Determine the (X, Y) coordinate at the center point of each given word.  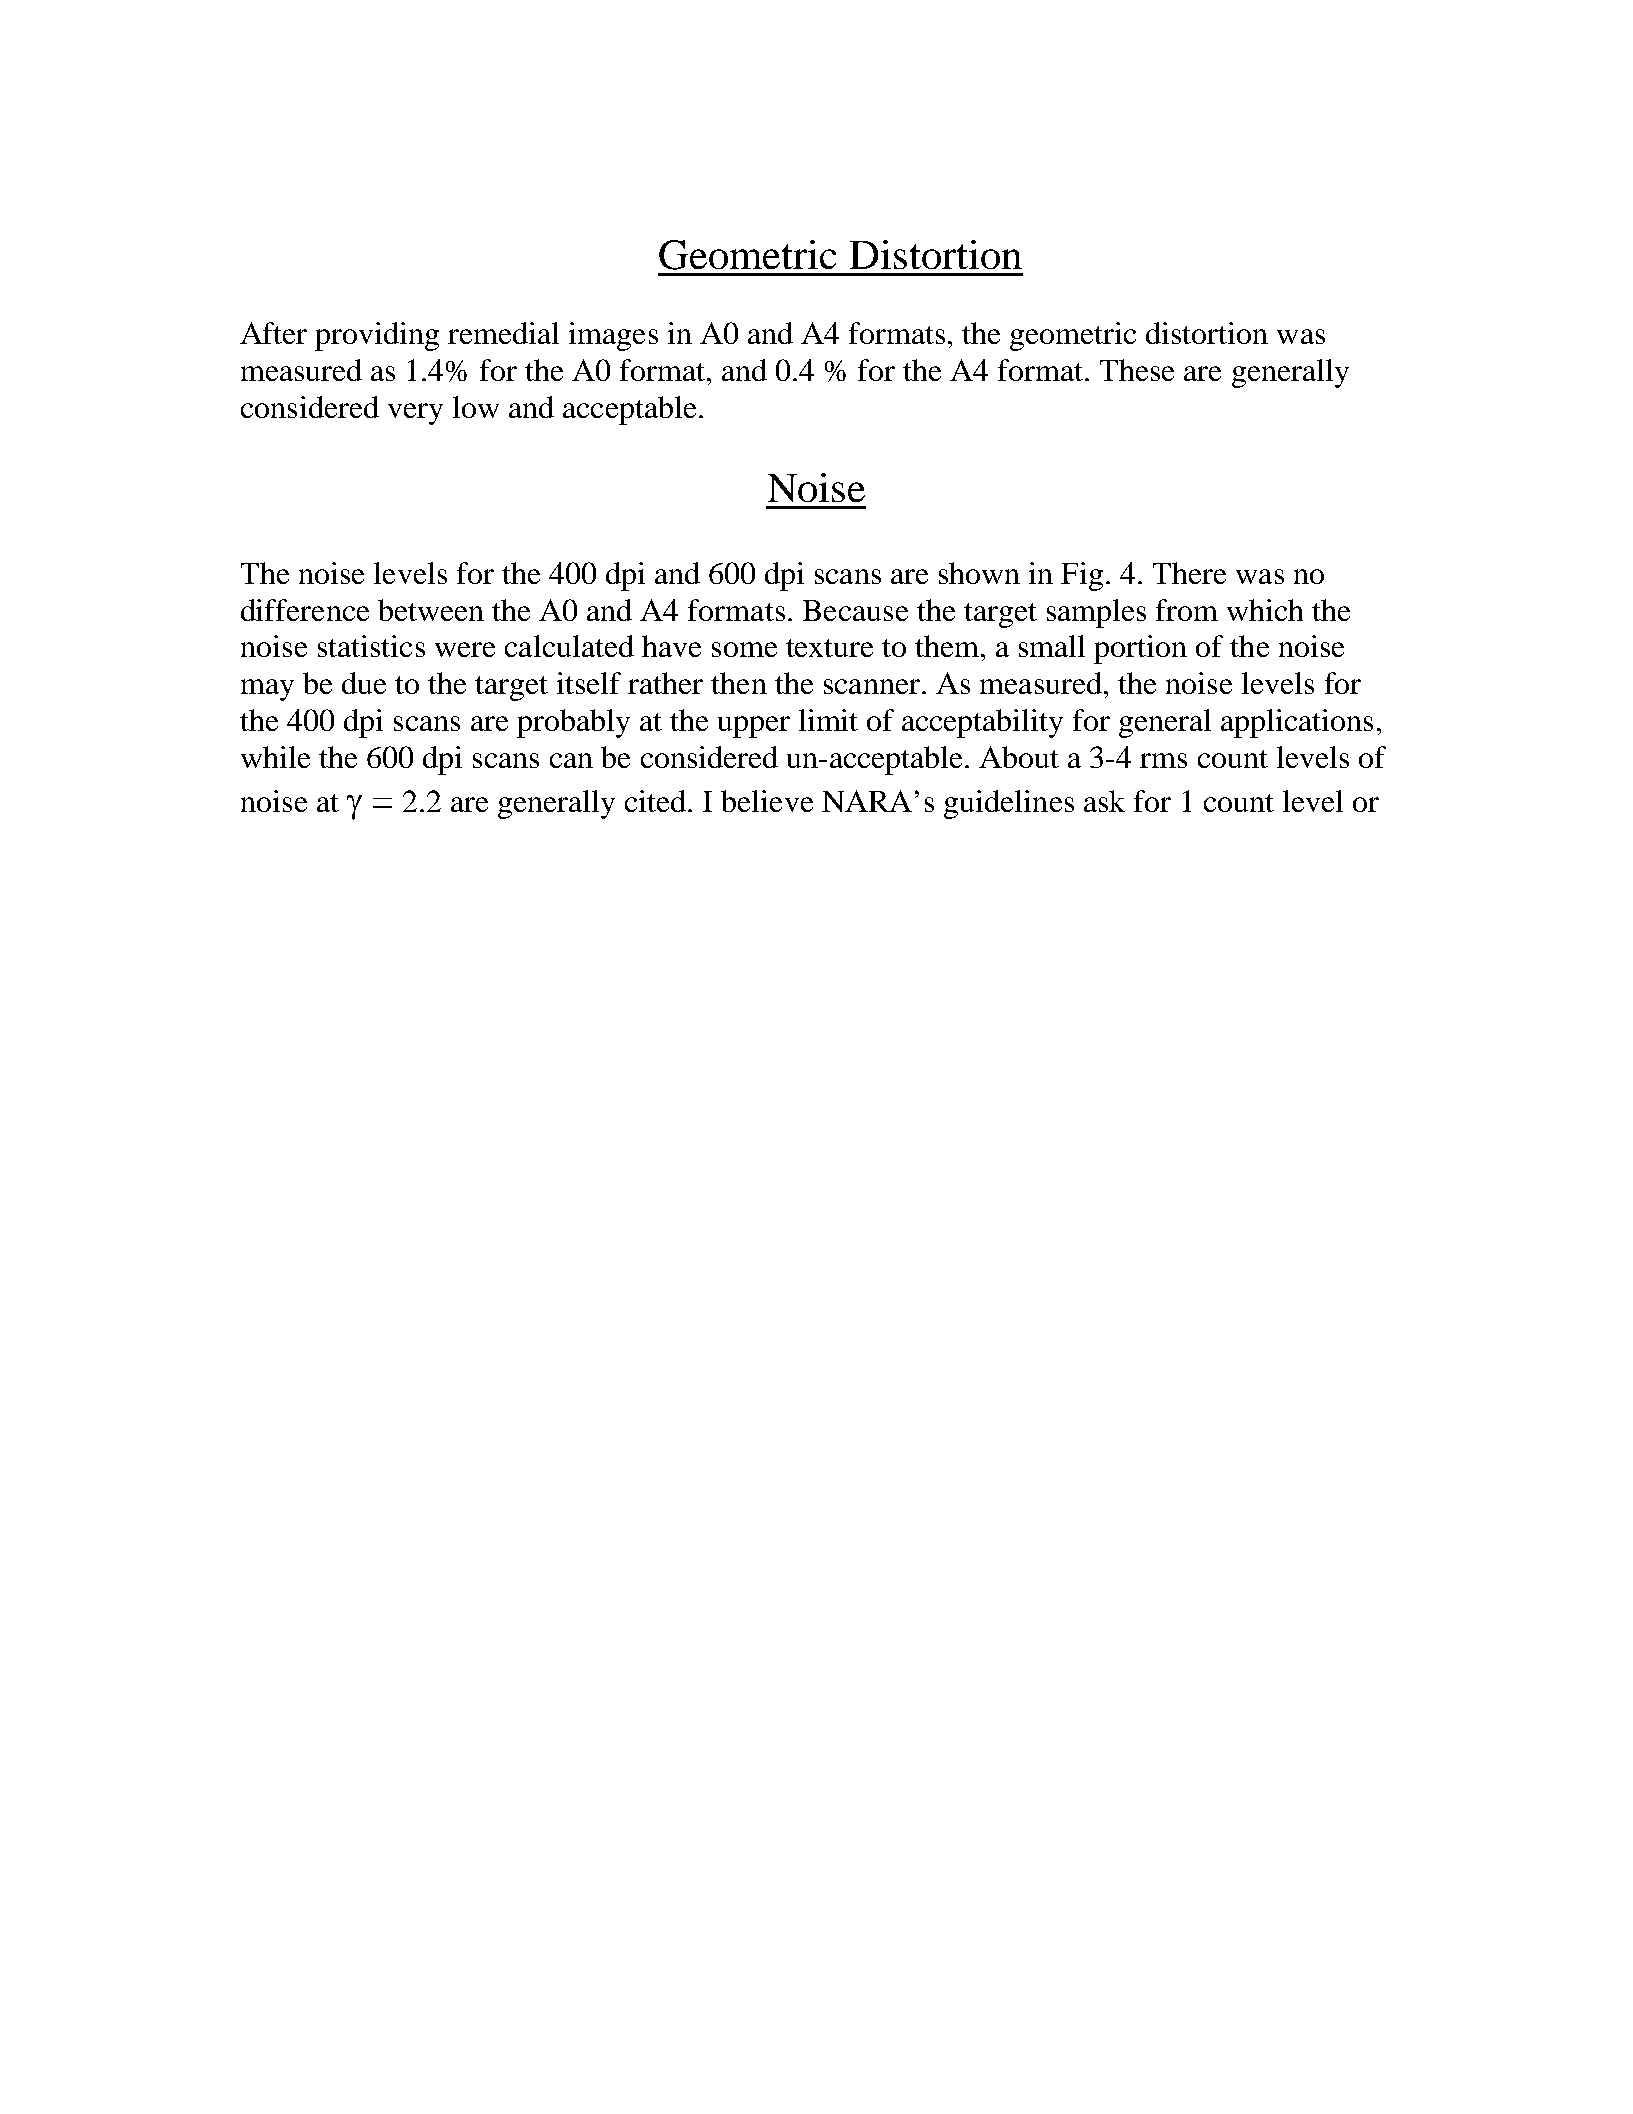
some (744, 649)
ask (1104, 801)
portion (1140, 649)
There (1189, 573)
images (613, 336)
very (415, 414)
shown (979, 573)
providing (377, 336)
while (275, 757)
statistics (371, 646)
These (1137, 370)
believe (767, 801)
